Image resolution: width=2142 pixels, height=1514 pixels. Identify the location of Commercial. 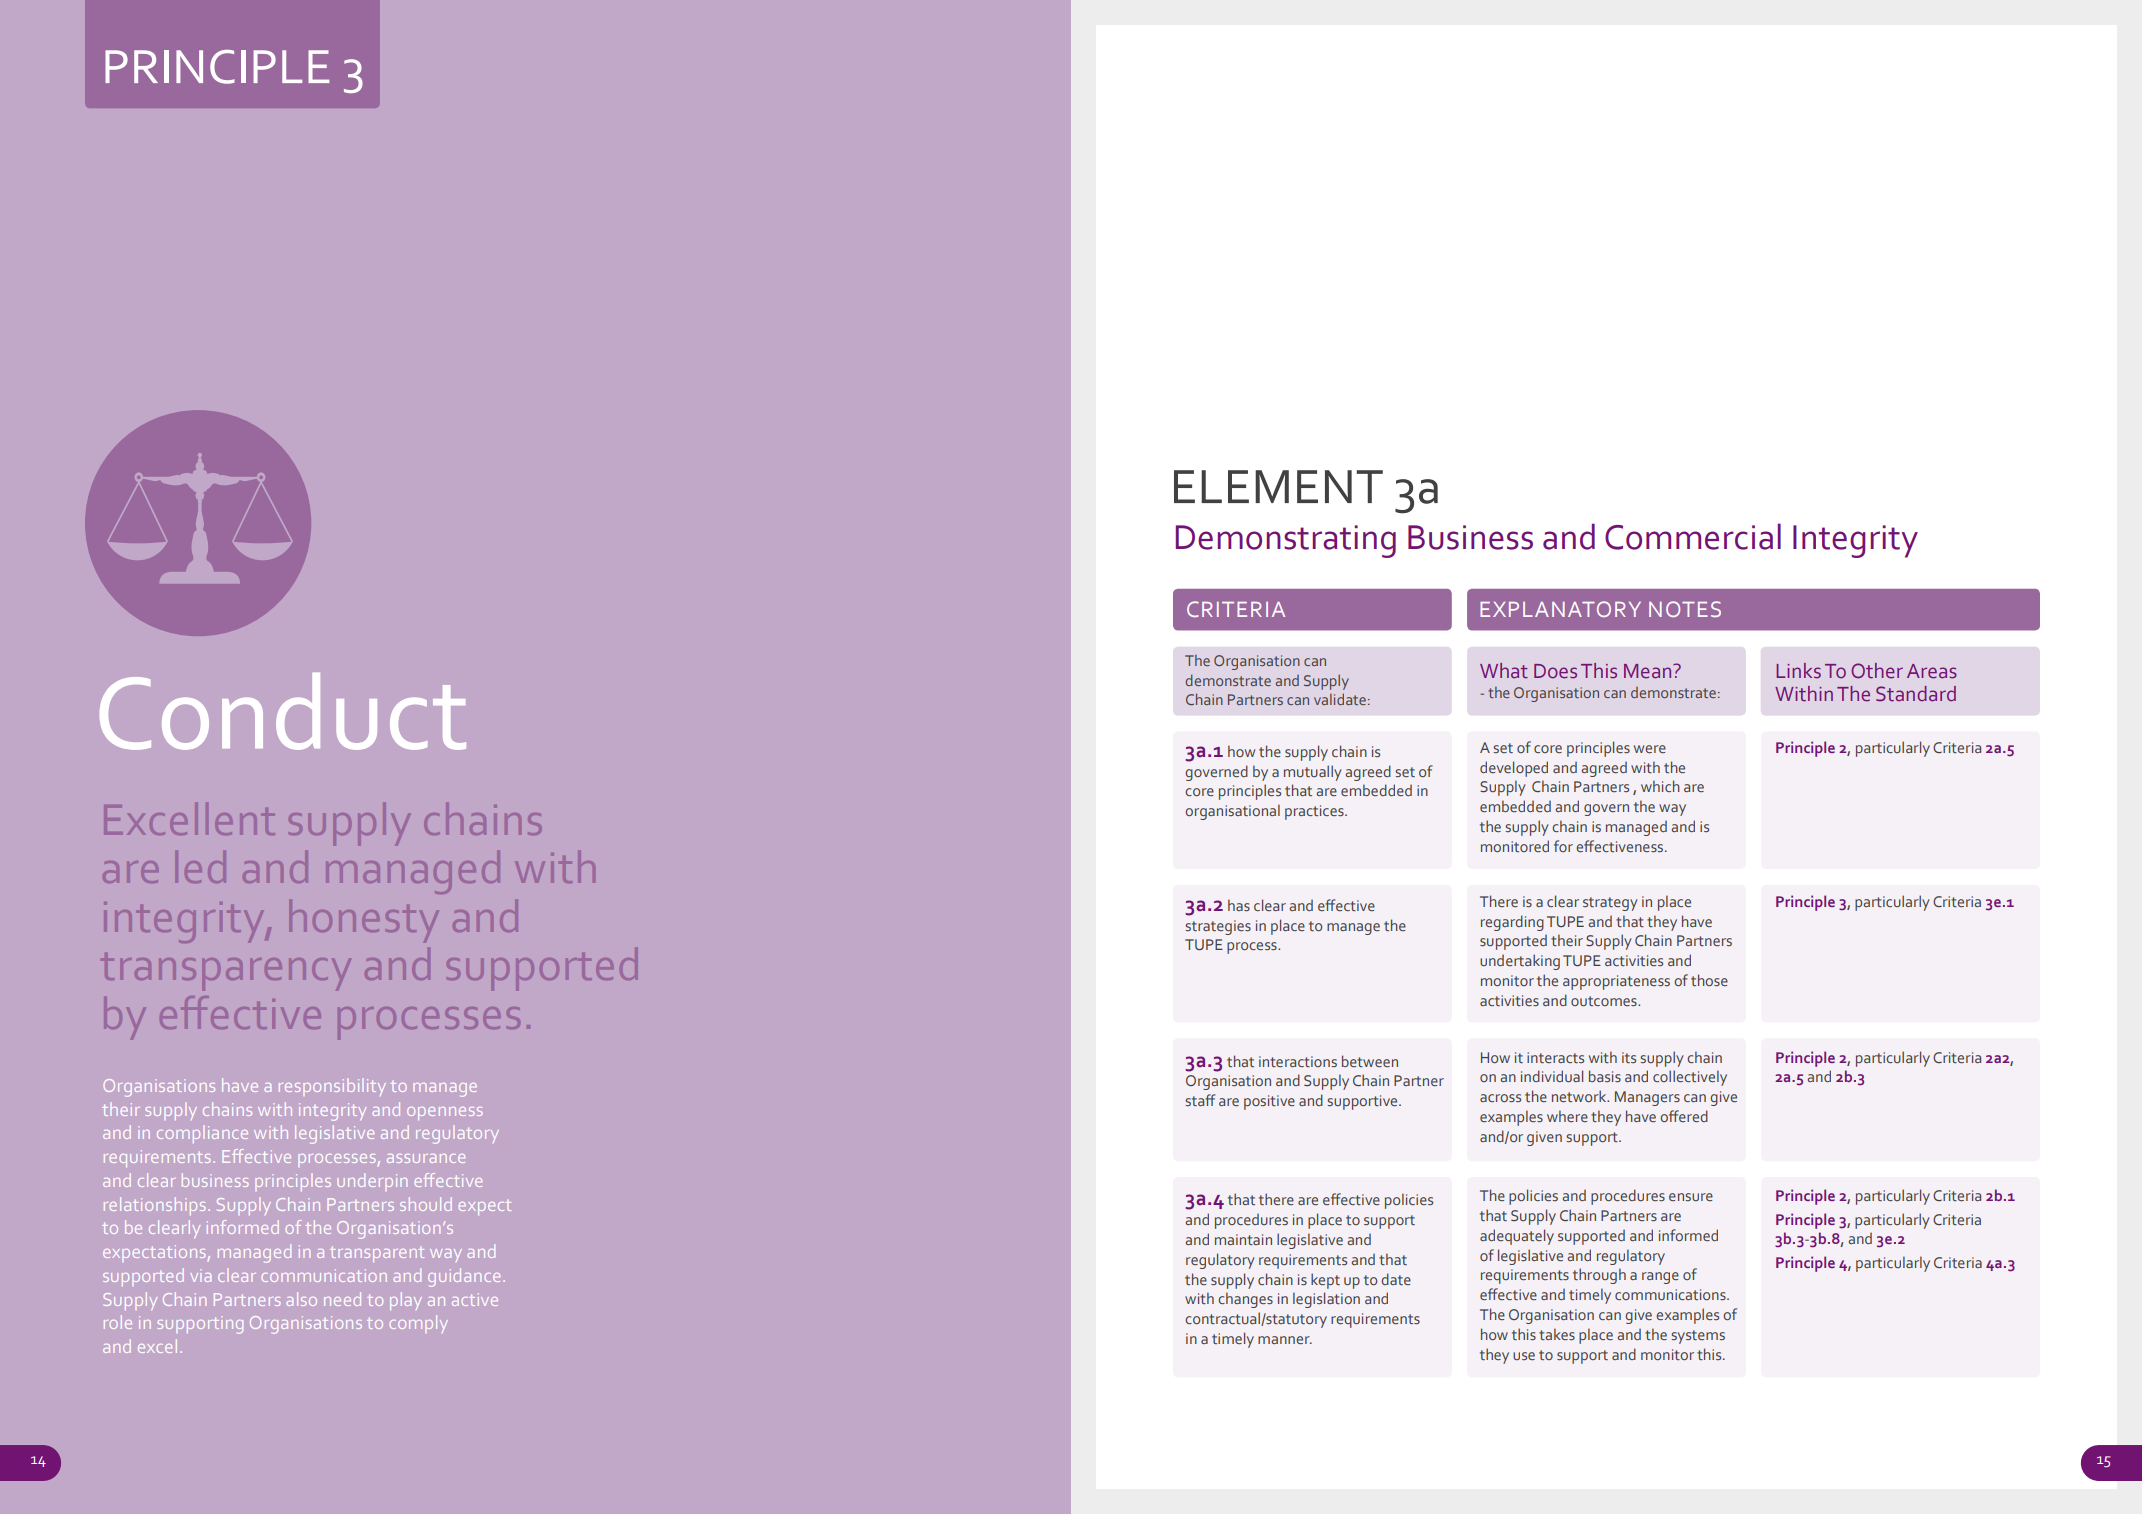
(1693, 536).
